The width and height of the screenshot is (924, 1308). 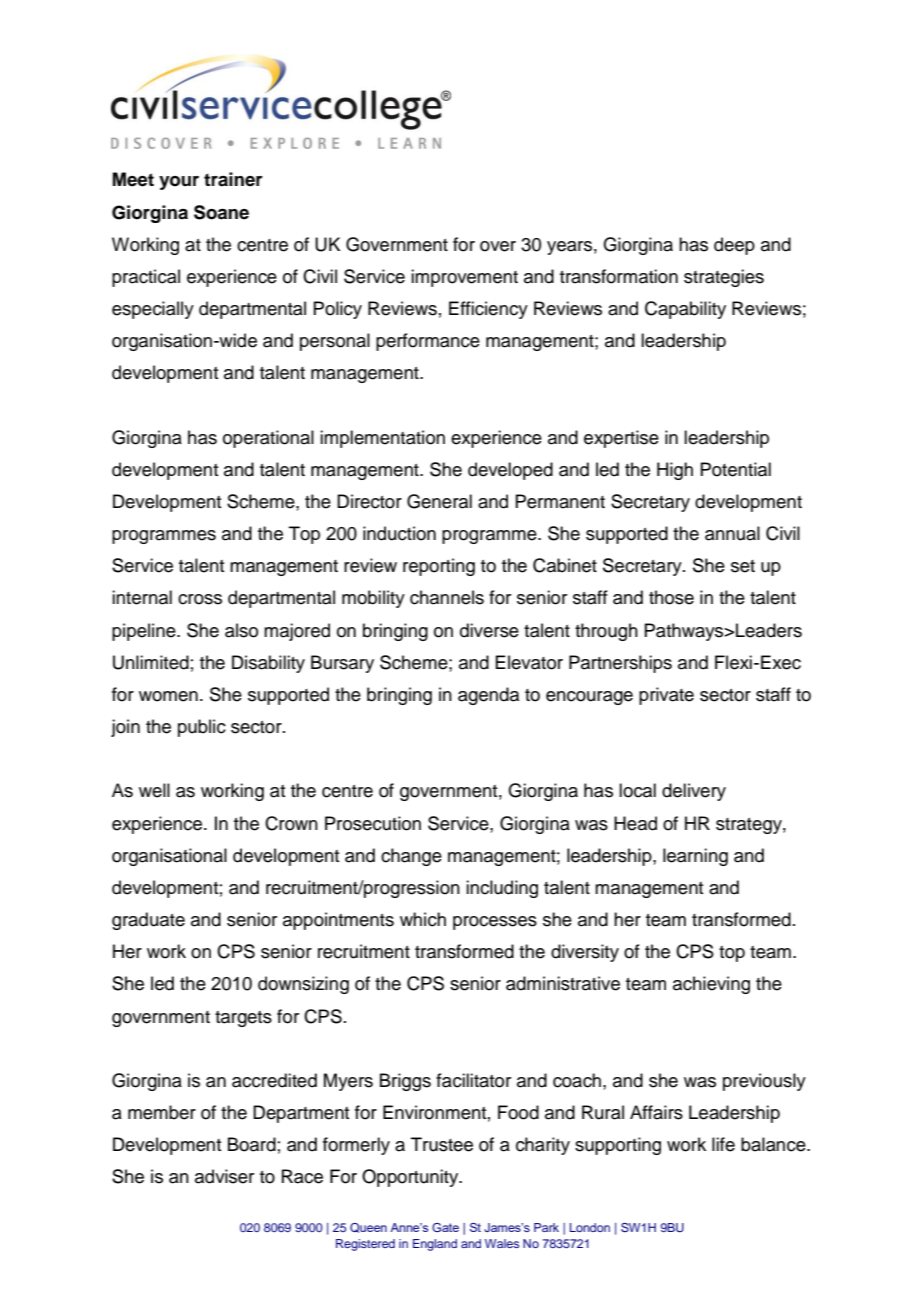 I want to click on agenda, so click(x=488, y=696).
